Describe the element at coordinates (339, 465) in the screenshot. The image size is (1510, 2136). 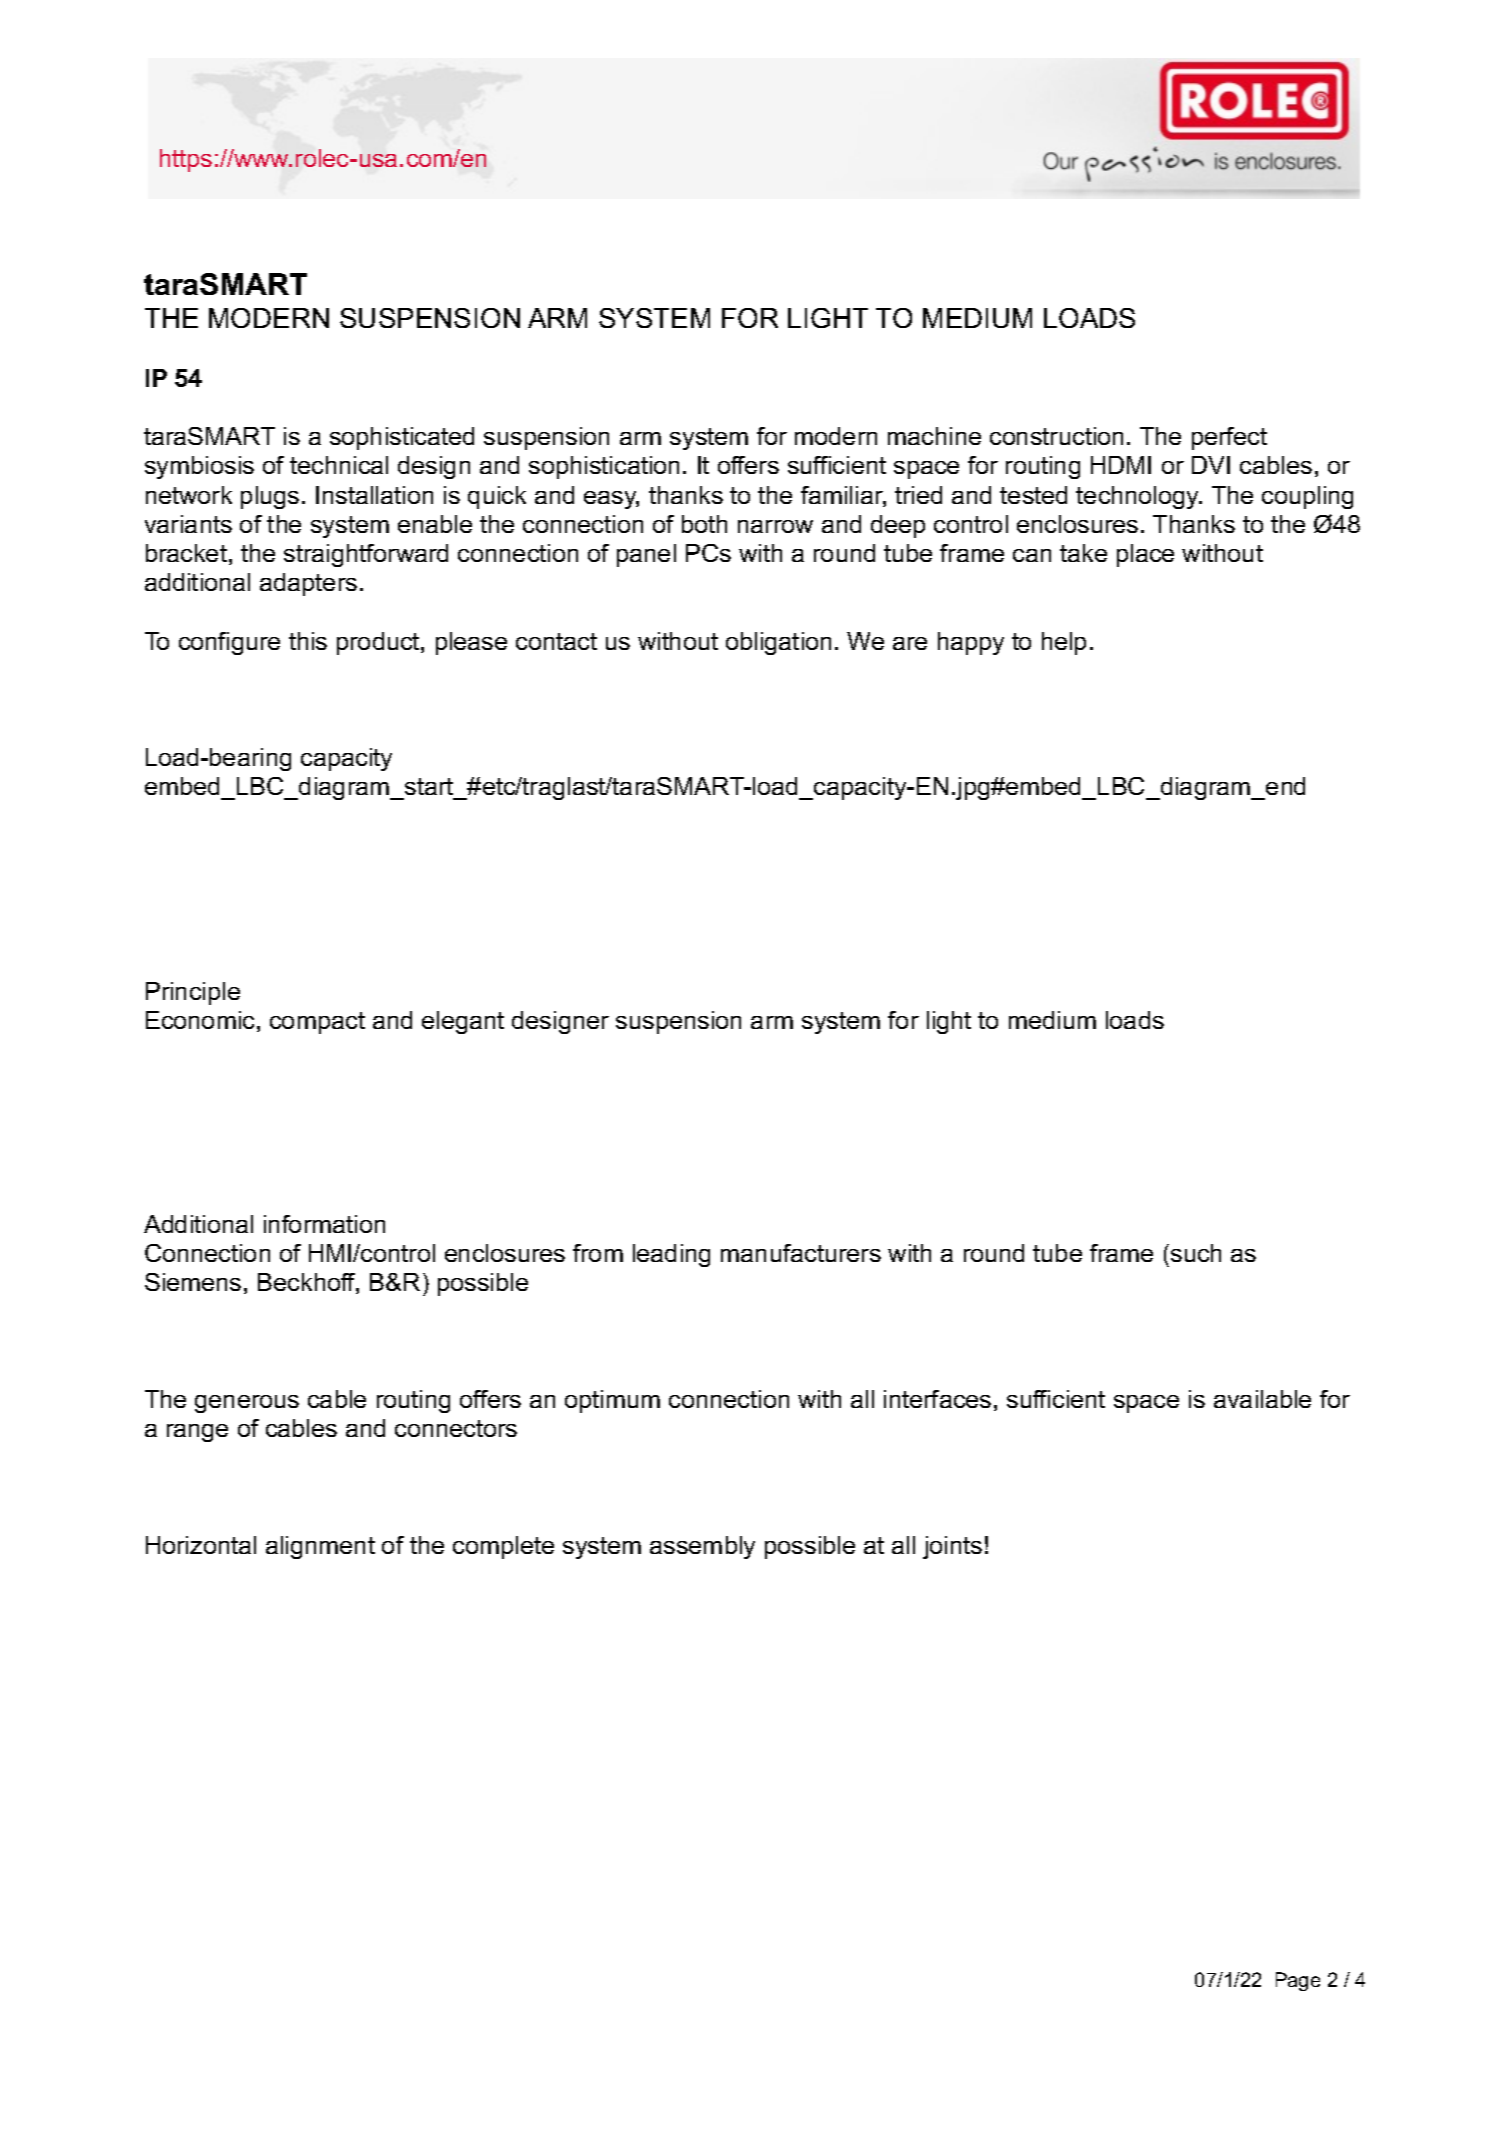
I see `technical` at that location.
